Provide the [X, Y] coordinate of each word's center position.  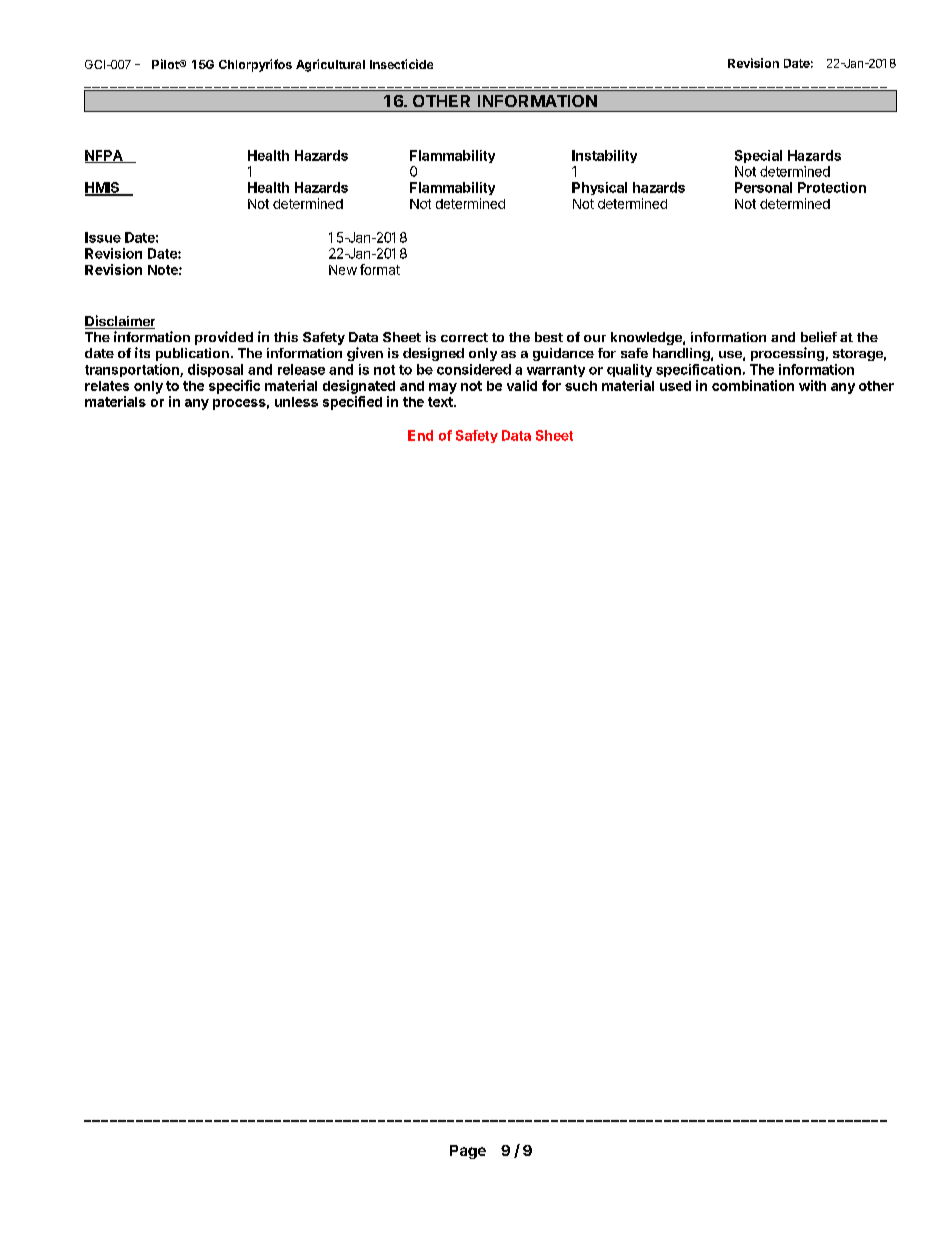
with [812, 385]
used [675, 386]
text [441, 402]
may [443, 388]
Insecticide [401, 64]
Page [468, 1152]
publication [192, 354]
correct [464, 337]
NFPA [105, 156]
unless [296, 402]
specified [352, 403]
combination [753, 385]
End [420, 435]
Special [758, 156]
